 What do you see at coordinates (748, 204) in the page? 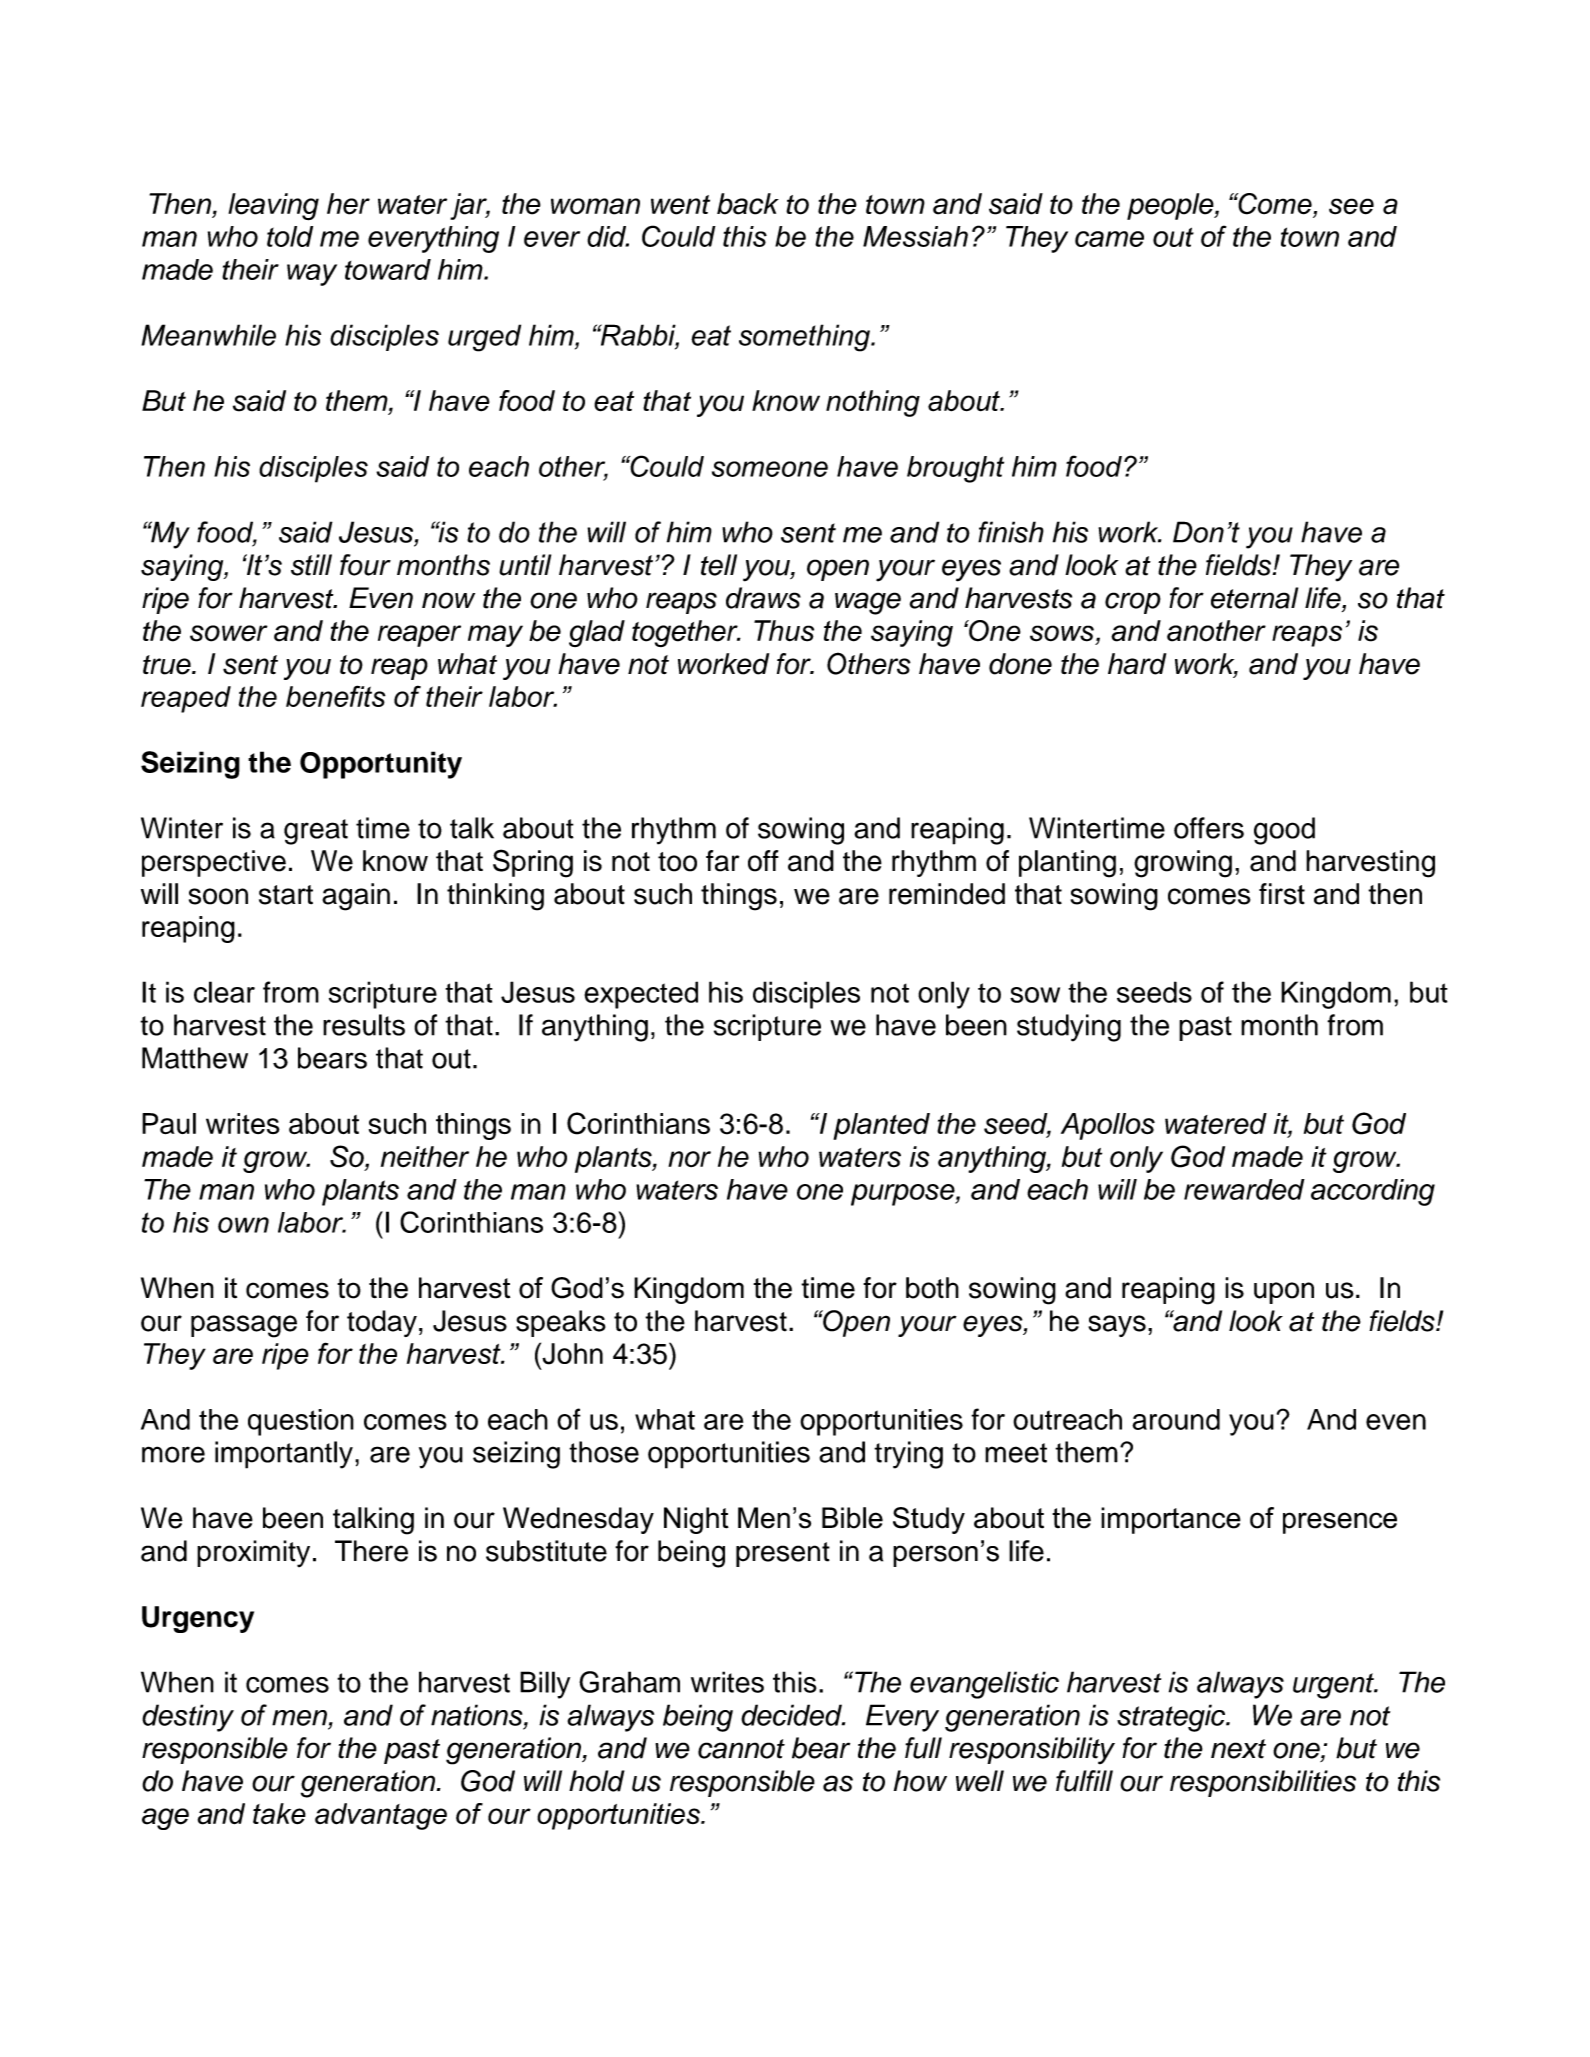
I see `back` at bounding box center [748, 204].
